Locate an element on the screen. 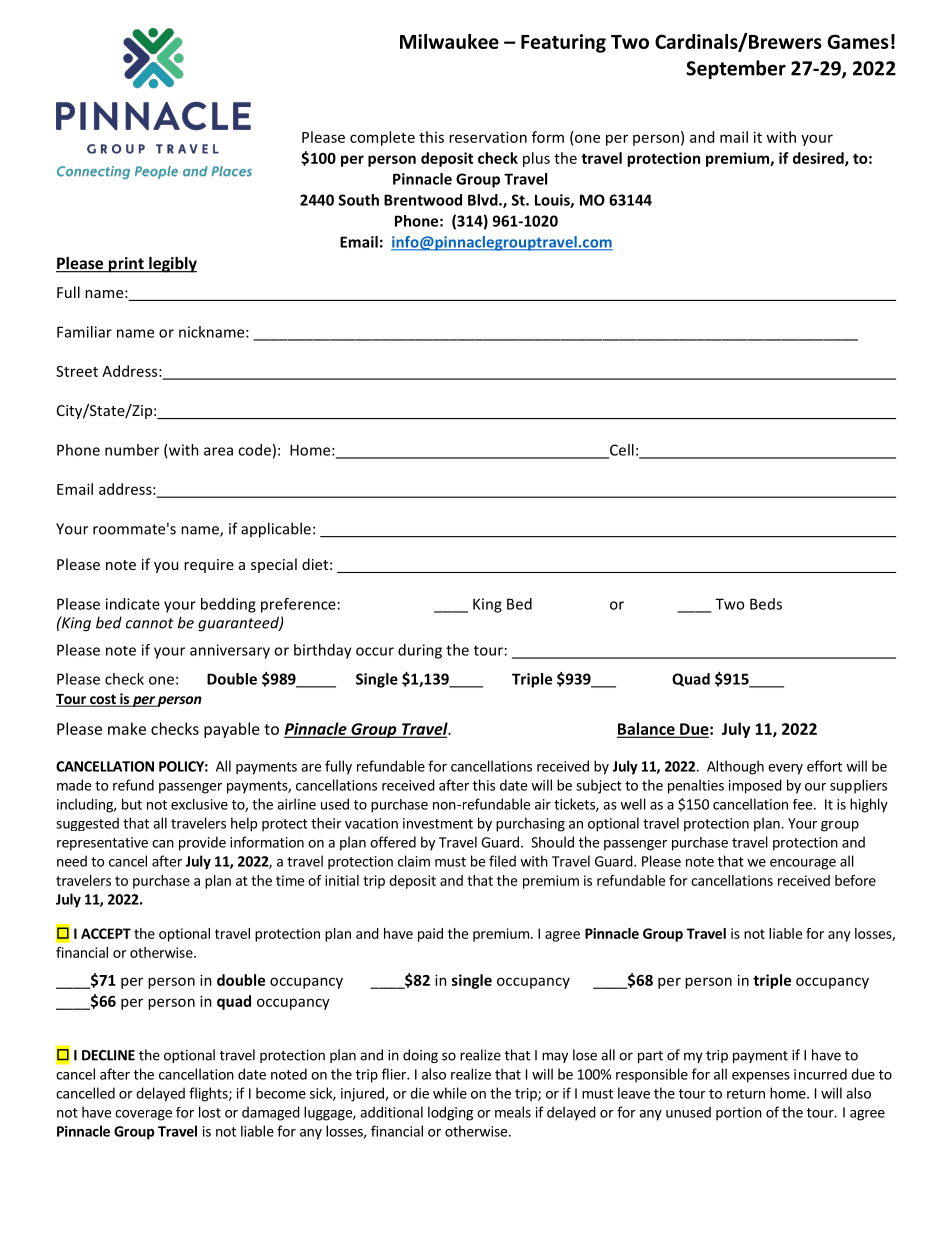 Image resolution: width=952 pixels, height=1233 pixels. coverage is located at coordinates (143, 1115).
